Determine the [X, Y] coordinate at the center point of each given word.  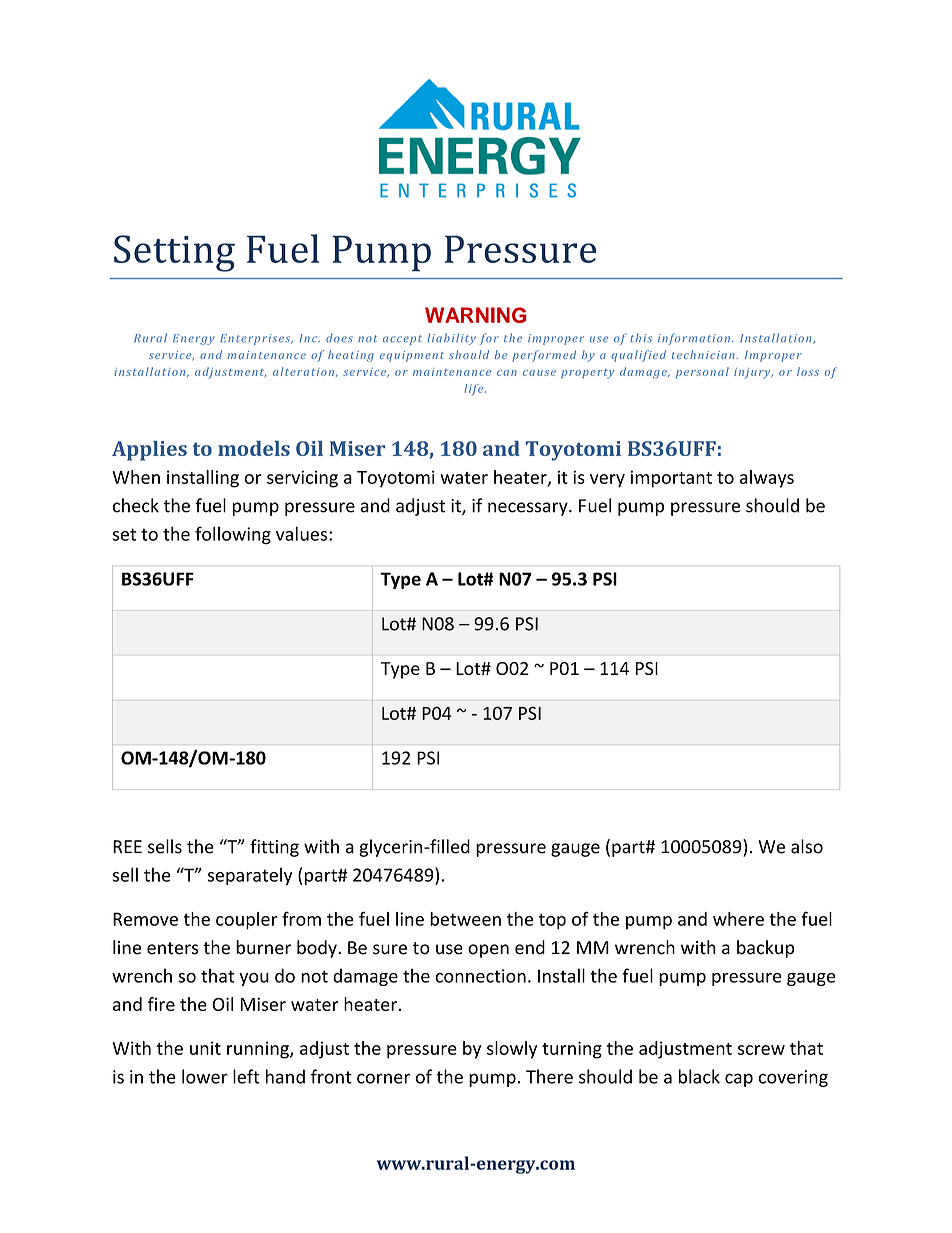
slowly [512, 1050]
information [694, 339]
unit [205, 1048]
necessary [529, 509]
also [807, 846]
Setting [174, 253]
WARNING [476, 315]
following [233, 535]
